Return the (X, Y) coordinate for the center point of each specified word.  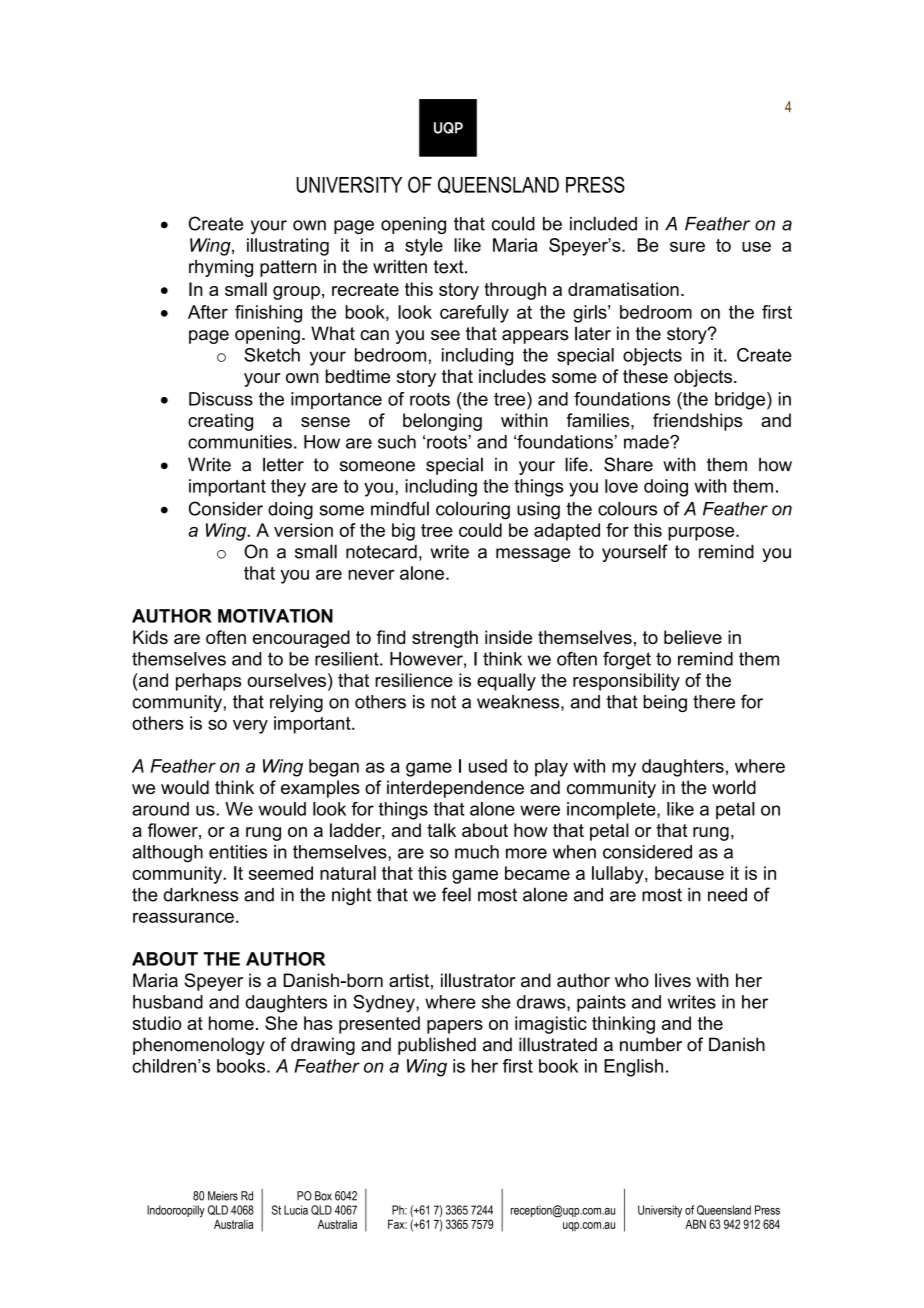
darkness (201, 895)
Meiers (223, 1196)
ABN (695, 1224)
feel (456, 894)
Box (323, 1196)
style (424, 247)
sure (687, 246)
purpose (702, 534)
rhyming (221, 268)
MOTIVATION (275, 616)
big (403, 532)
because (689, 873)
